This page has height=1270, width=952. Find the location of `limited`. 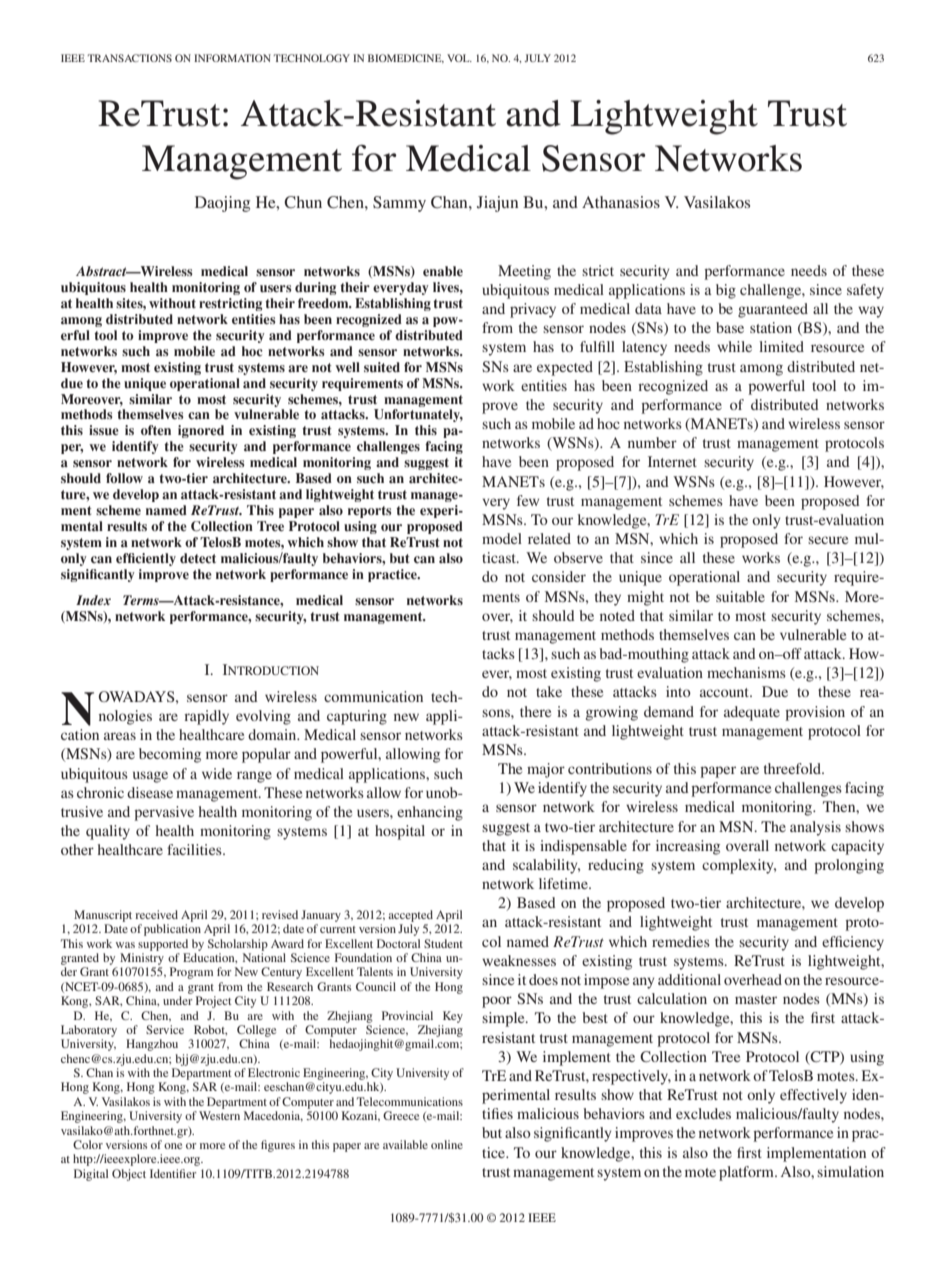

limited is located at coordinates (781, 346).
